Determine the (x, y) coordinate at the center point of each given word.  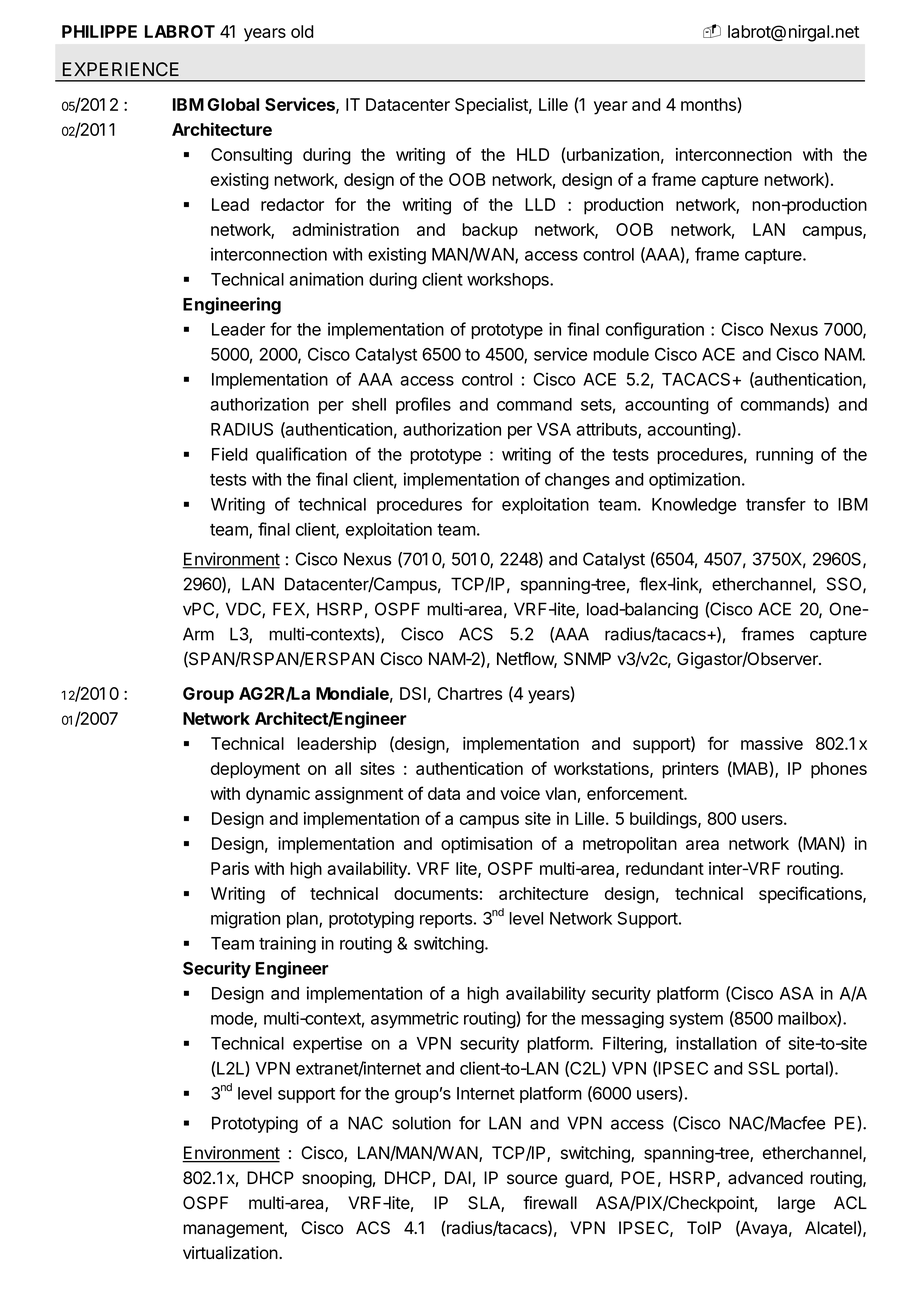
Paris (230, 868)
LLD (540, 204)
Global (233, 104)
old (302, 31)
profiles (423, 405)
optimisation (486, 845)
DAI (458, 1177)
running (784, 456)
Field (230, 454)
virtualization (231, 1253)
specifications (811, 895)
